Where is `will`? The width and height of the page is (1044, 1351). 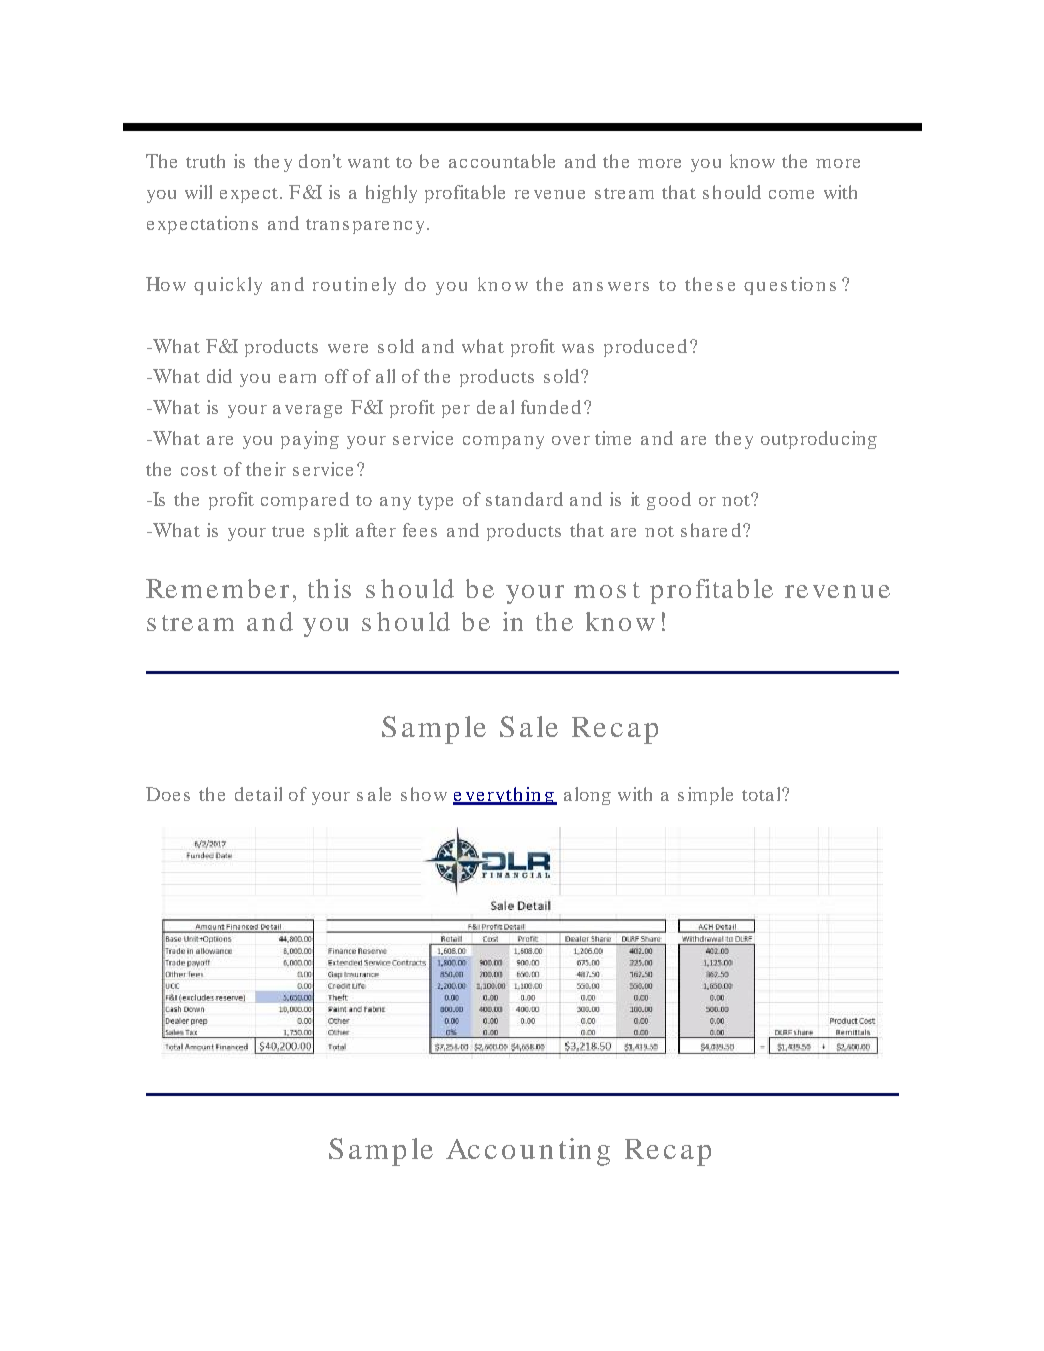 will is located at coordinates (198, 192).
